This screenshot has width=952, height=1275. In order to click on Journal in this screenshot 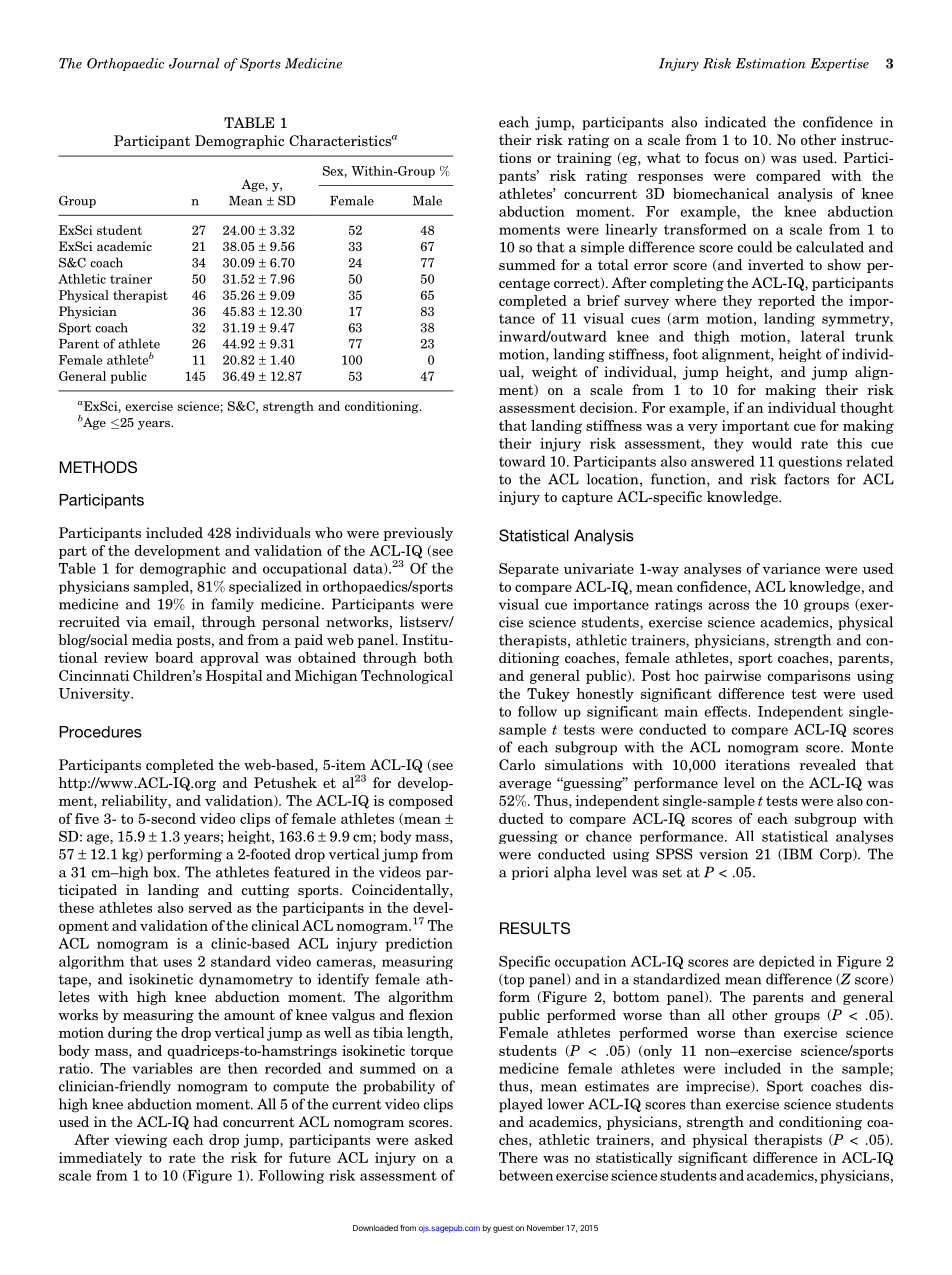, I will do `click(194, 63)`.
